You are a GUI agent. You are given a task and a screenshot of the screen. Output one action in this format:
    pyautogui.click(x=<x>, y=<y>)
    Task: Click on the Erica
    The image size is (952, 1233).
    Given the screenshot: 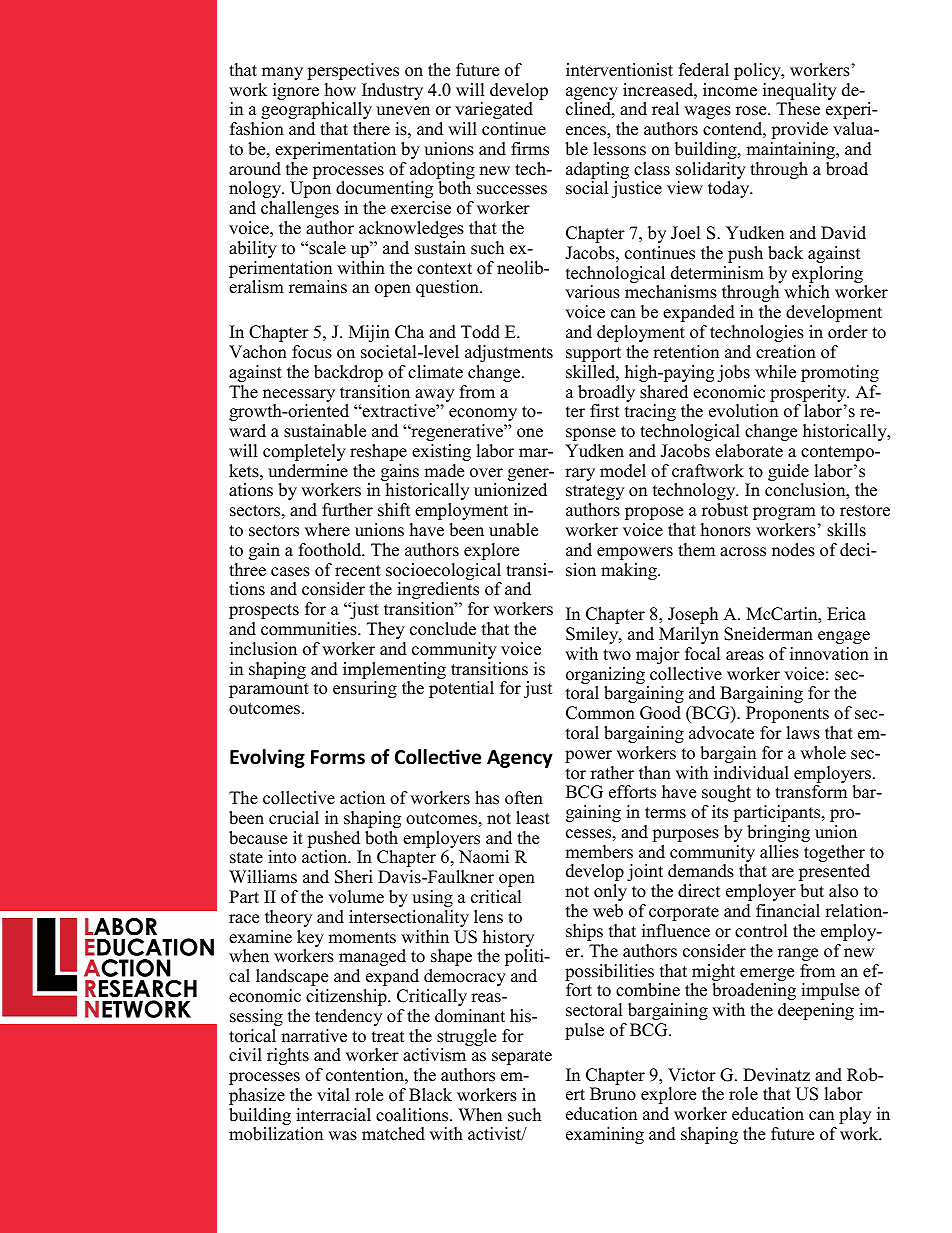 What is the action you would take?
    pyautogui.click(x=846, y=614)
